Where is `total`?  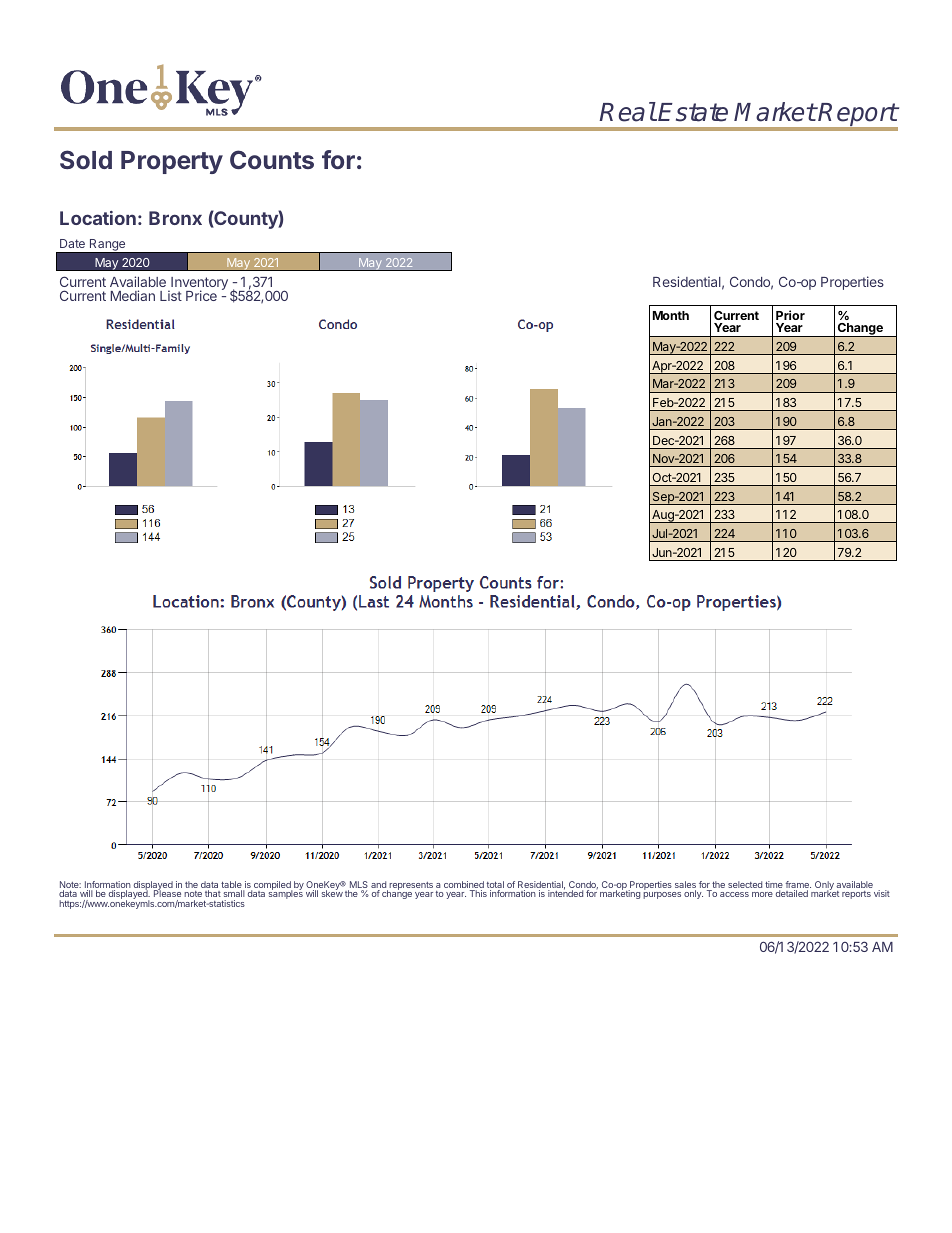
total is located at coordinates (495, 886).
